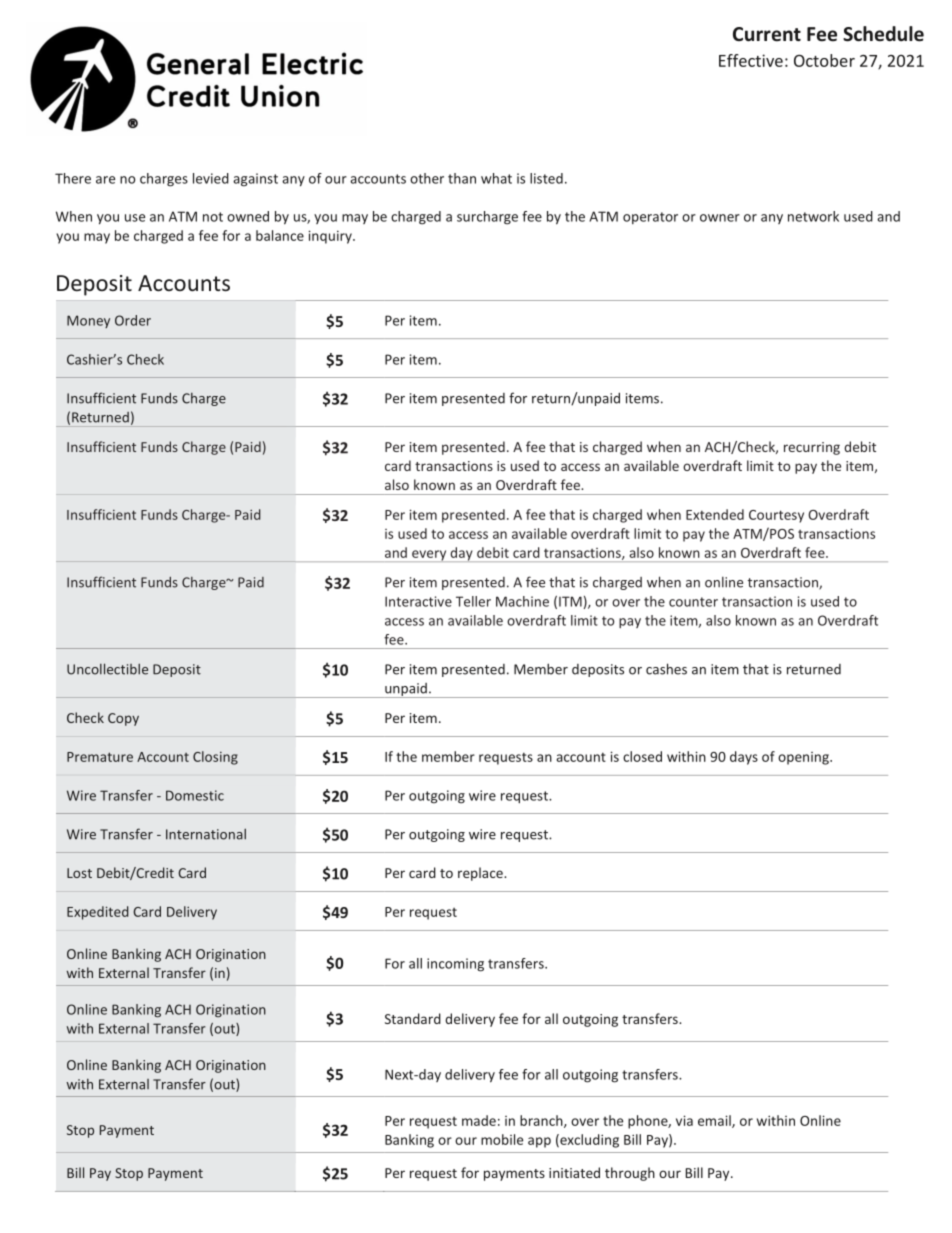 Image resolution: width=952 pixels, height=1233 pixels. I want to click on mobile, so click(502, 1139).
